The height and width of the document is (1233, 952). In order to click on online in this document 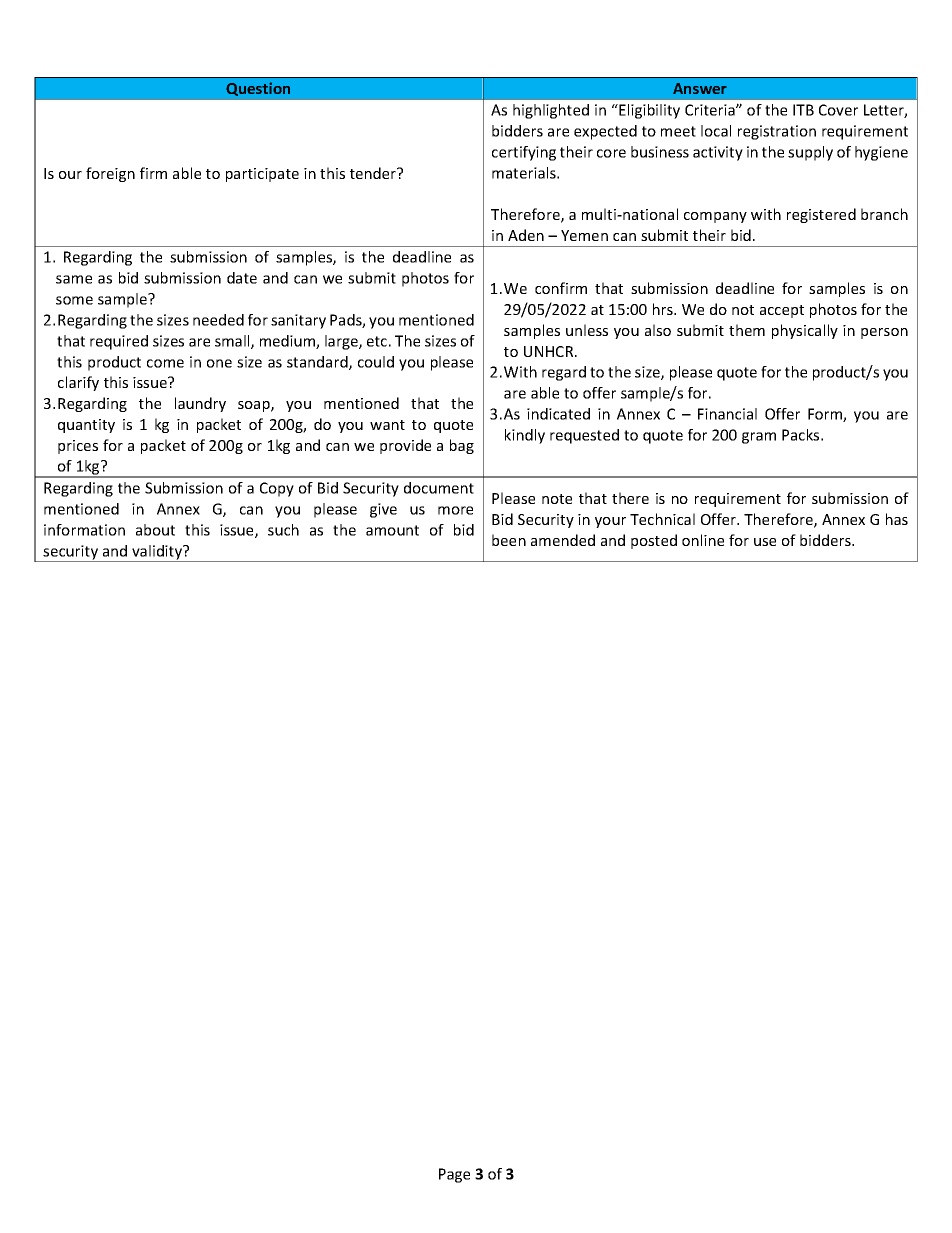, I will do `click(703, 540)`.
